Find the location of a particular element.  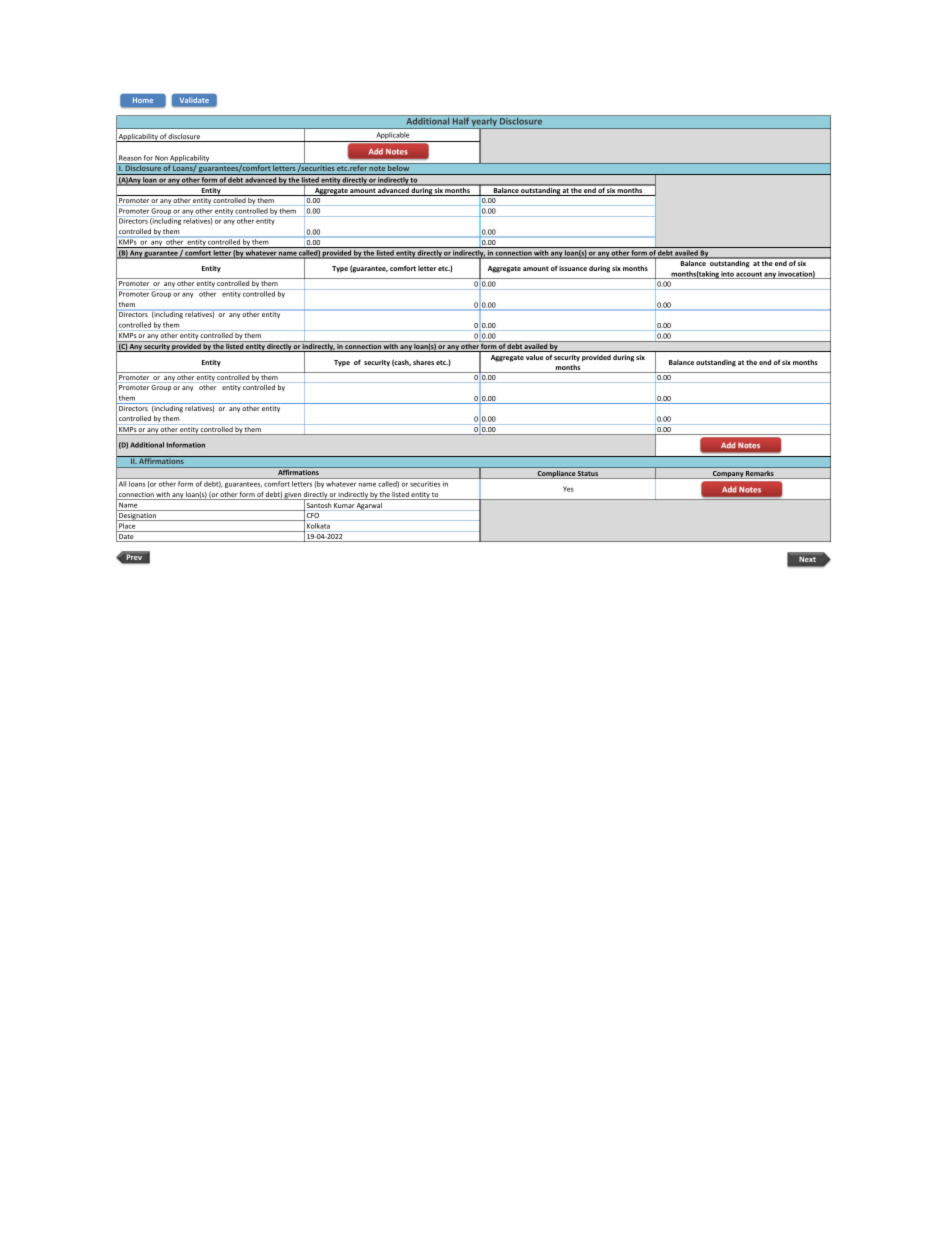

Compliance is located at coordinates (556, 474).
